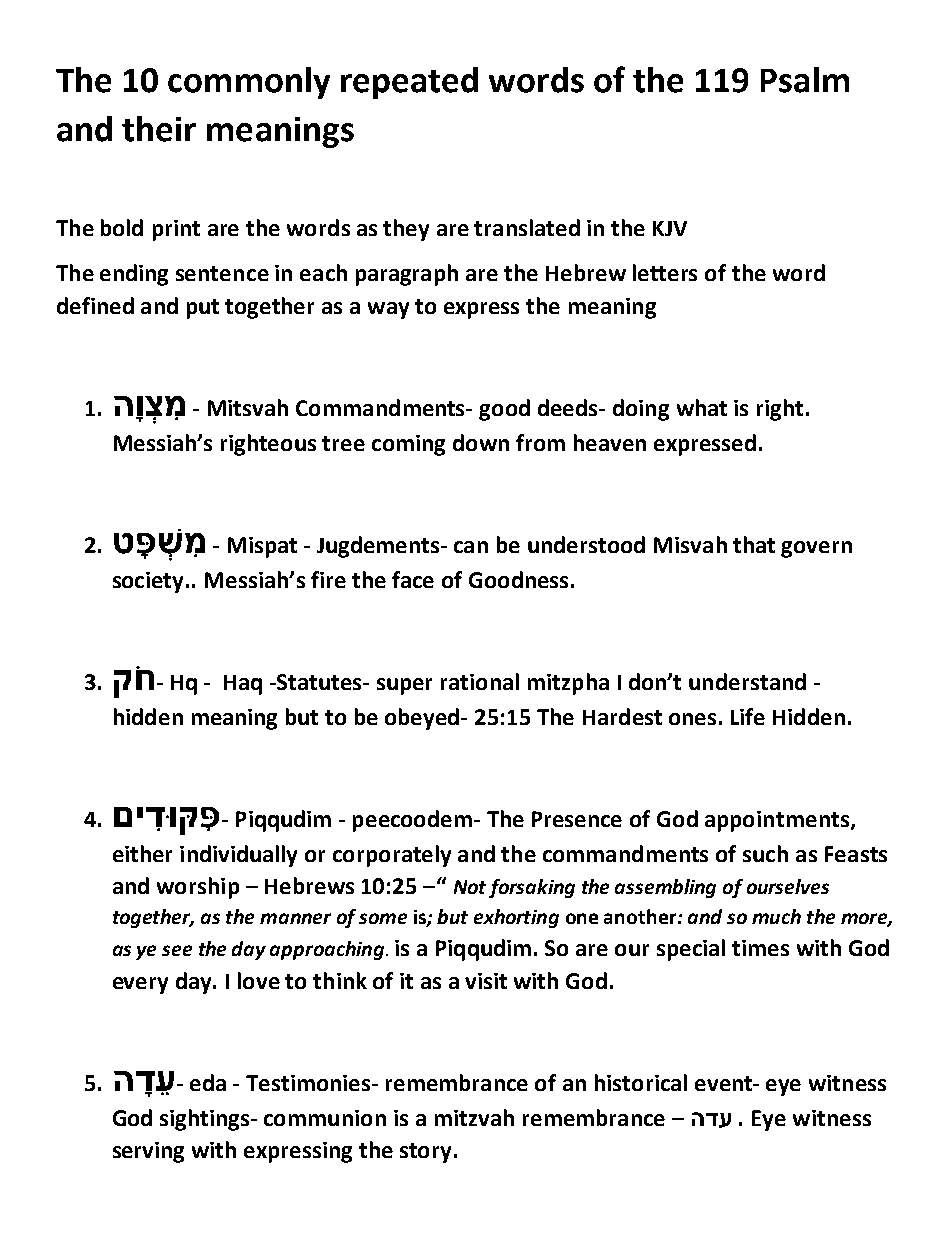  Describe the element at coordinates (474, 1117) in the image. I see `mitzvah` at that location.
